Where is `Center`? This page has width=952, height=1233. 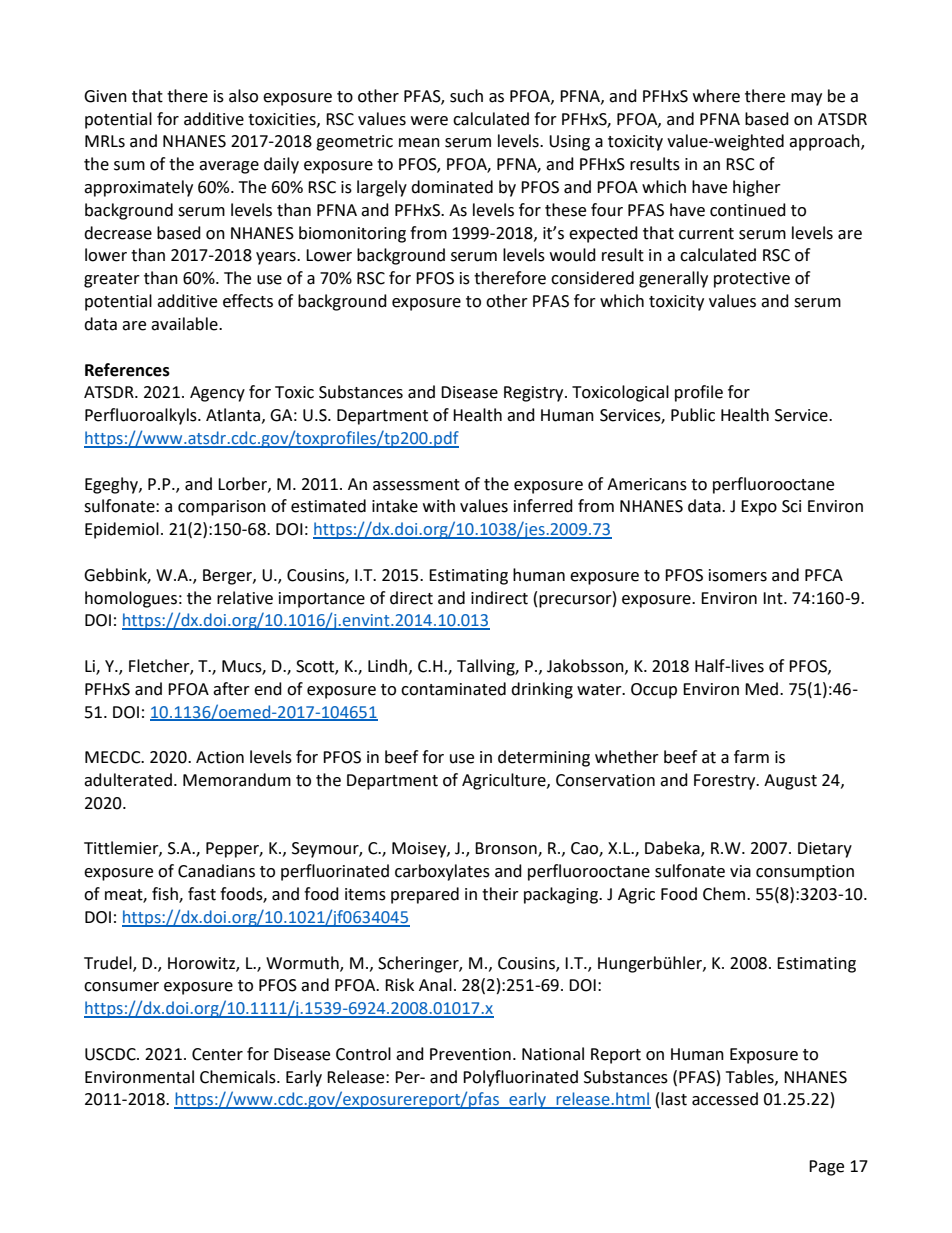 Center is located at coordinates (217, 1054).
